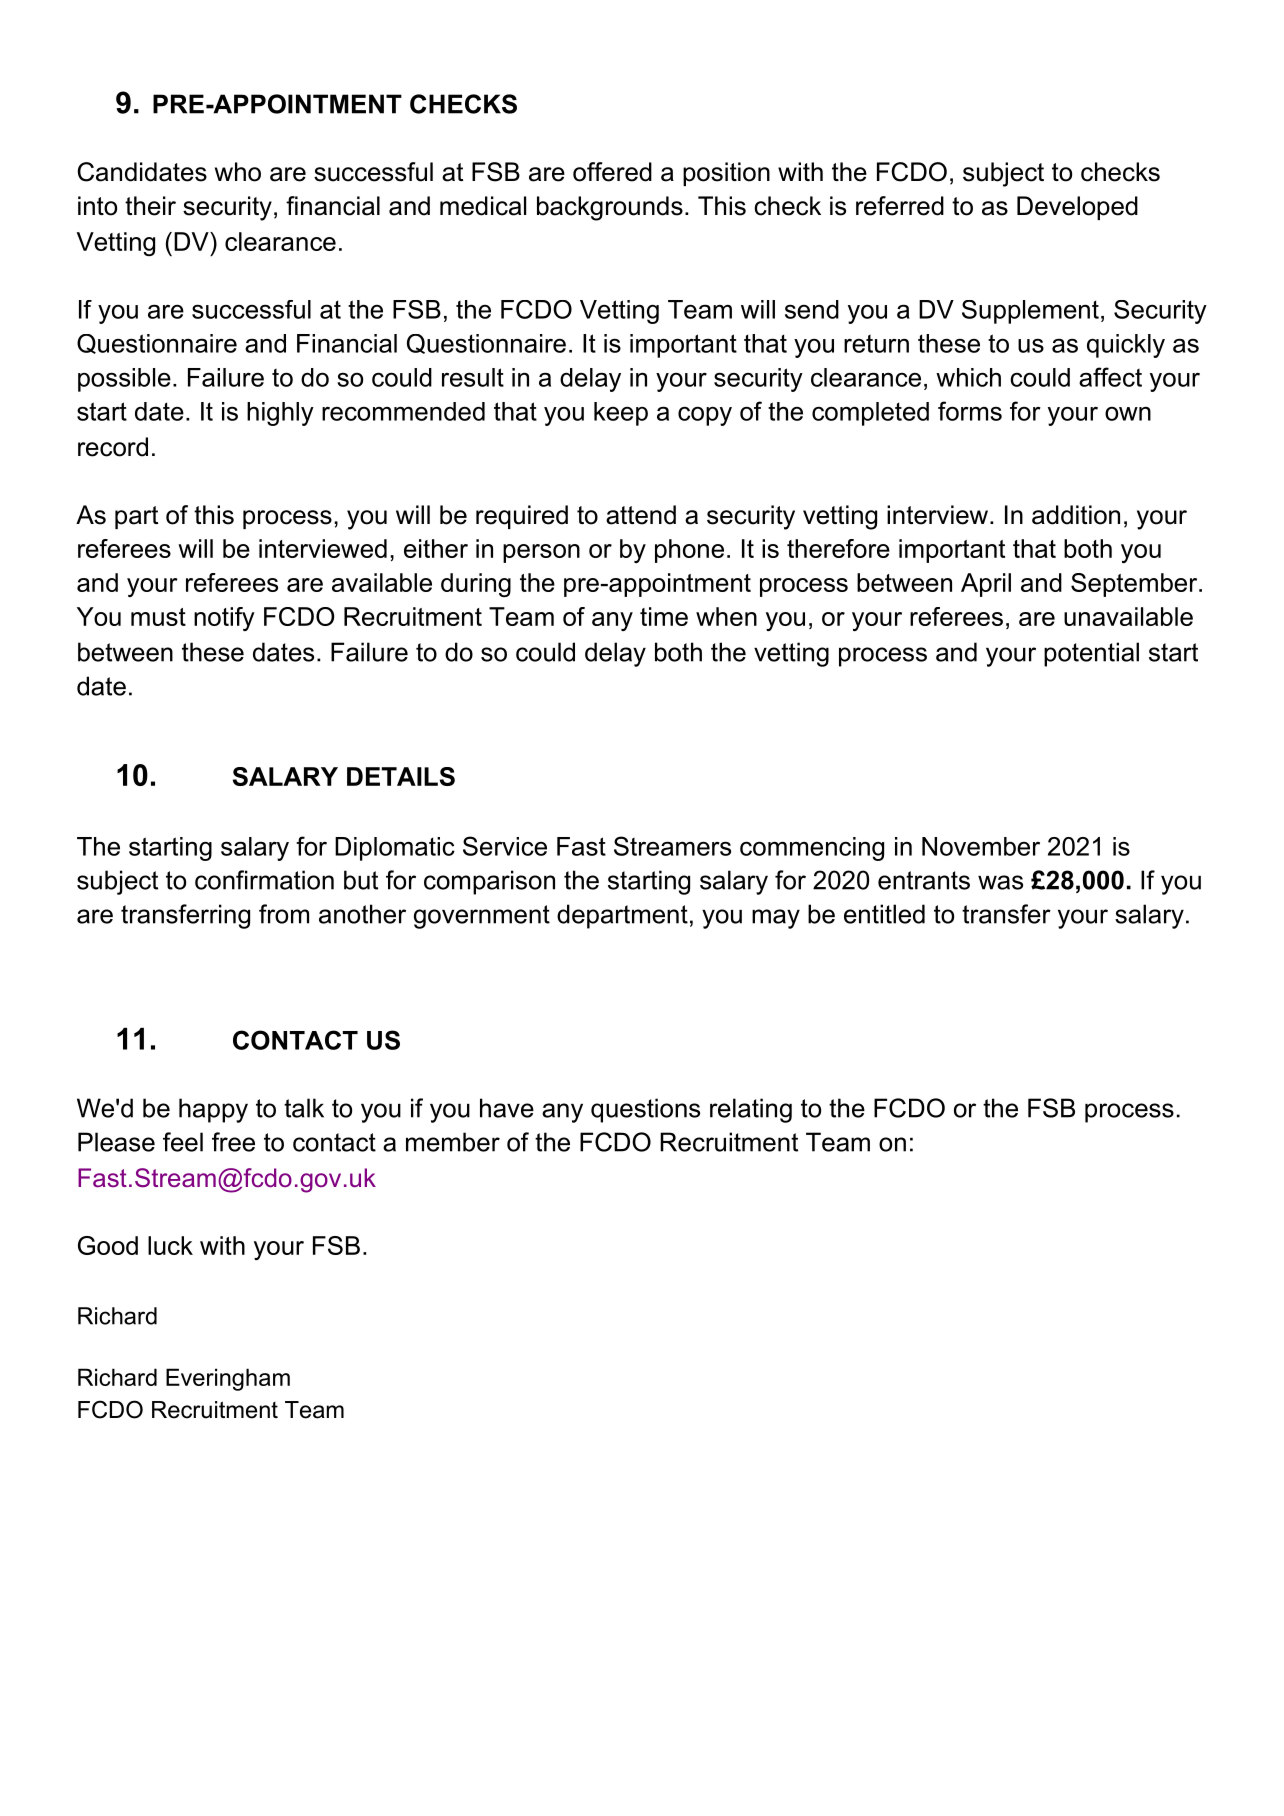  What do you see at coordinates (1077, 208) in the screenshot?
I see `Developed` at bounding box center [1077, 208].
